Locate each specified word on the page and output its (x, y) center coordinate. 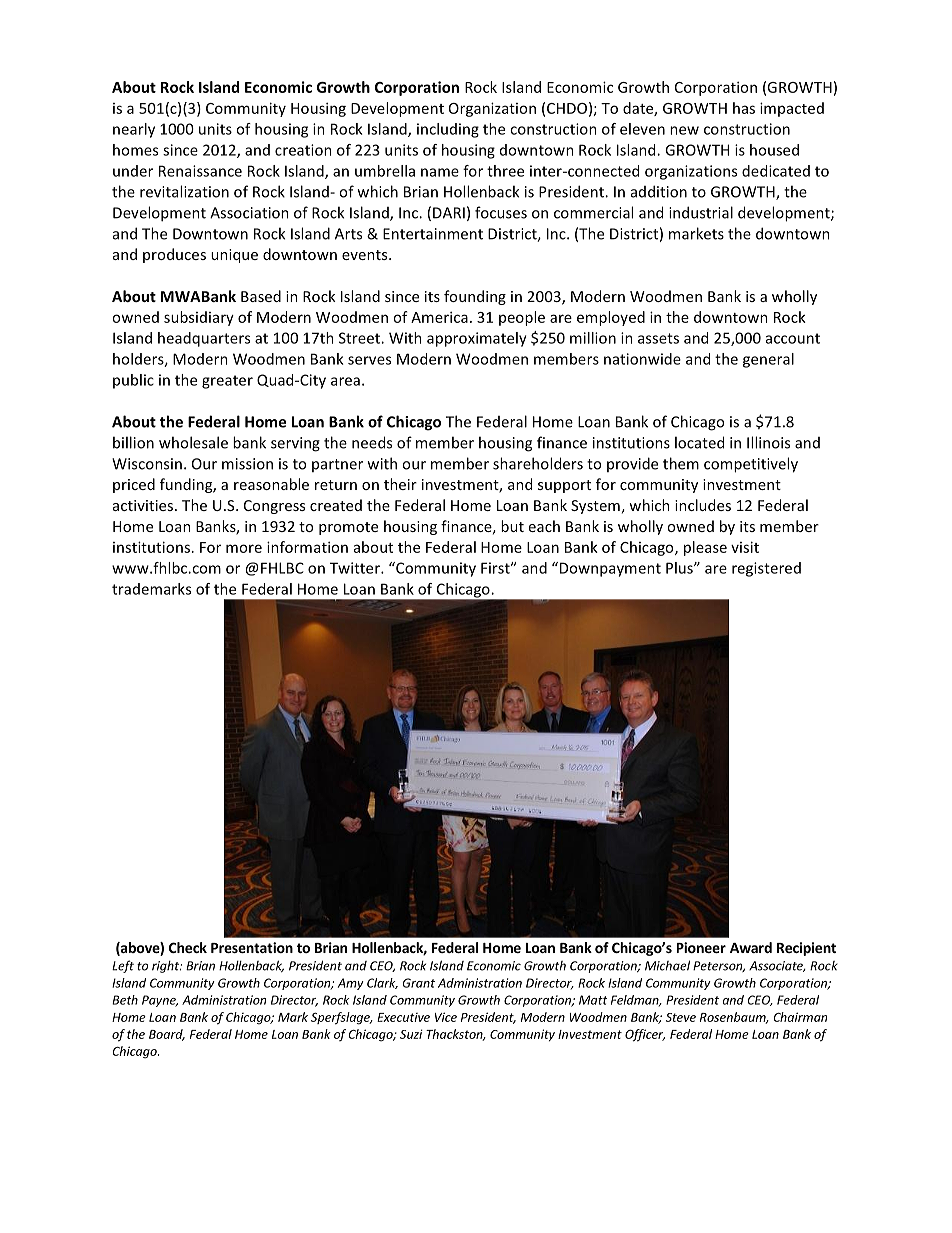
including (448, 130)
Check (188, 947)
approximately (477, 339)
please (705, 548)
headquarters (204, 339)
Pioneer (701, 947)
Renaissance (200, 171)
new (684, 130)
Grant (418, 983)
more (244, 548)
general (768, 360)
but (512, 526)
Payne (160, 1001)
